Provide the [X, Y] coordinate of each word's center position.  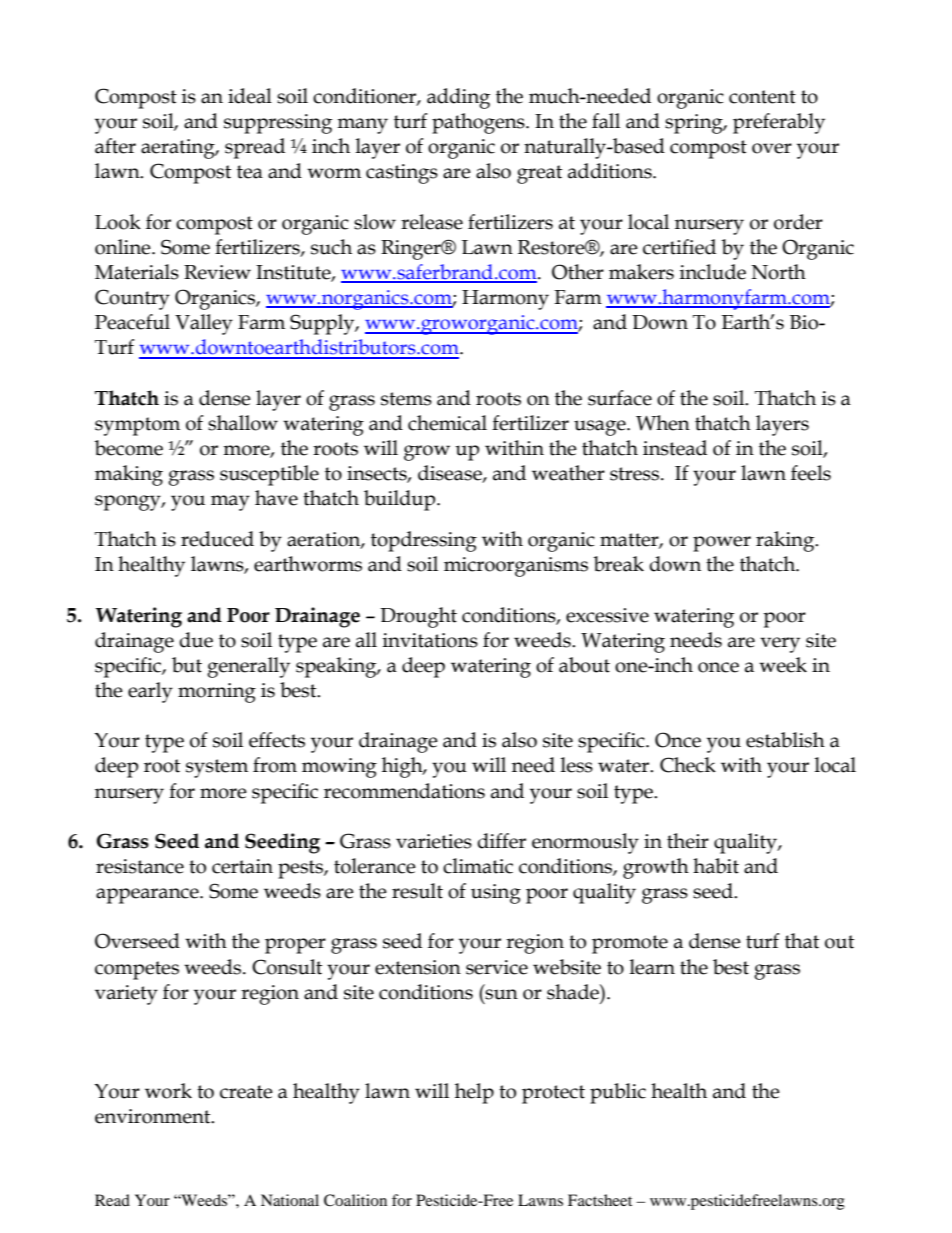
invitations [430, 640]
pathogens [479, 123]
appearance [148, 896]
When [663, 423]
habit [716, 866]
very [780, 645]
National [290, 1200]
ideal [250, 96]
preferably [779, 123]
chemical [447, 423]
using [496, 894]
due [196, 640]
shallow [243, 423]
